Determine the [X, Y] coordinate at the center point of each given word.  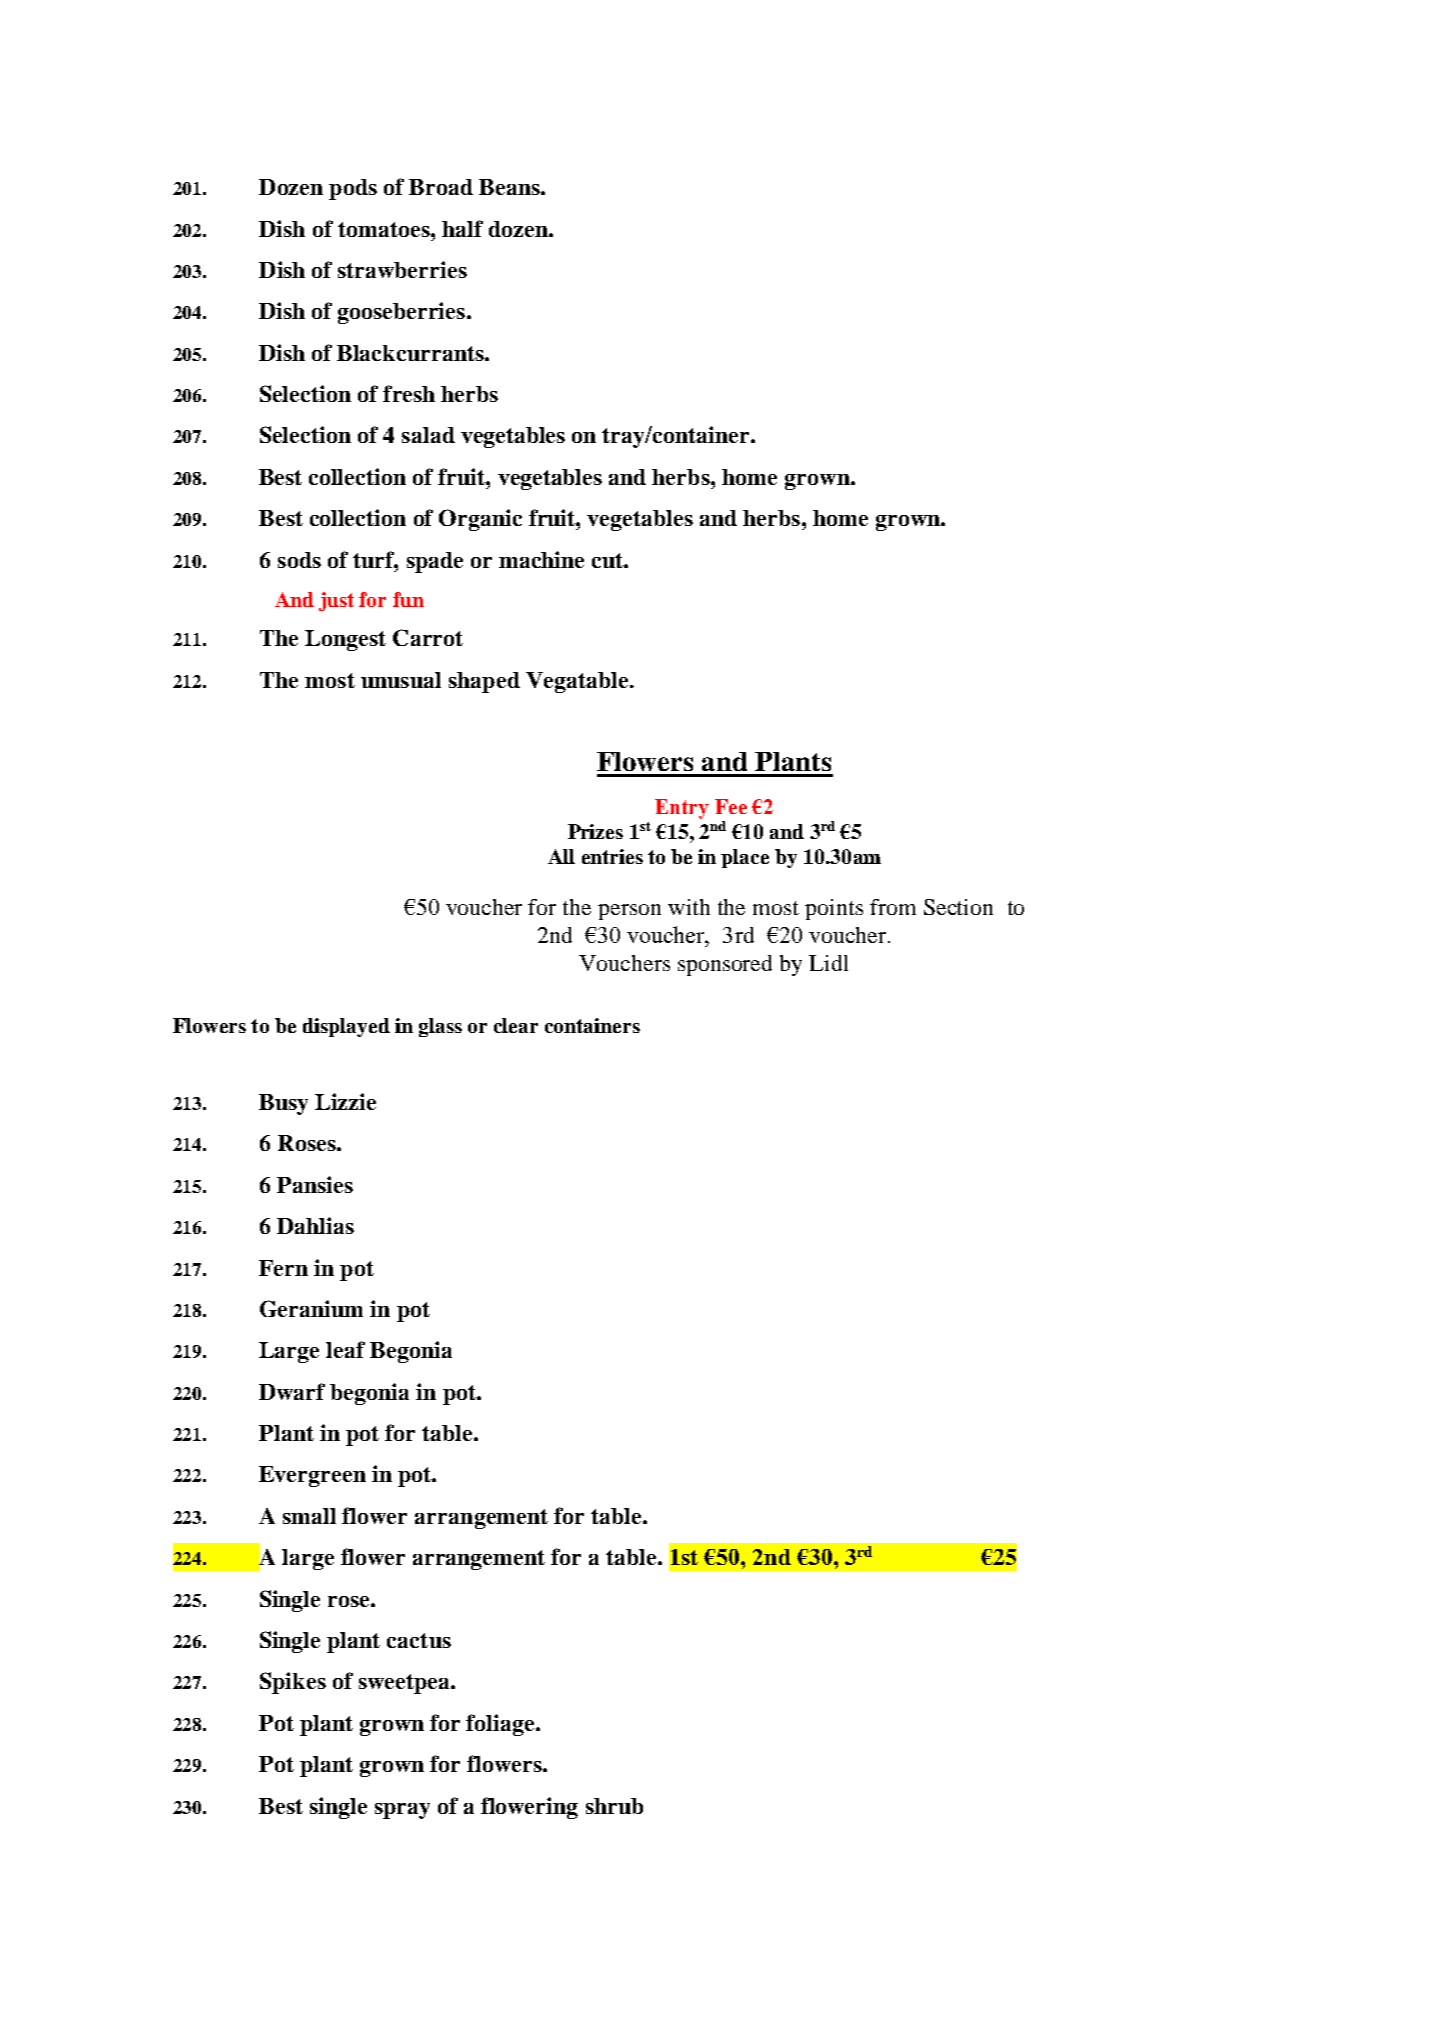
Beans [510, 187]
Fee [731, 806]
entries [612, 856]
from [893, 907]
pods [353, 189]
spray [402, 1811]
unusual [401, 680]
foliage [501, 1725]
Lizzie [345, 1101]
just [336, 601]
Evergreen [312, 1476]
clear [516, 1025]
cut [608, 560]
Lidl [828, 963]
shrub [614, 1806]
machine [541, 559]
